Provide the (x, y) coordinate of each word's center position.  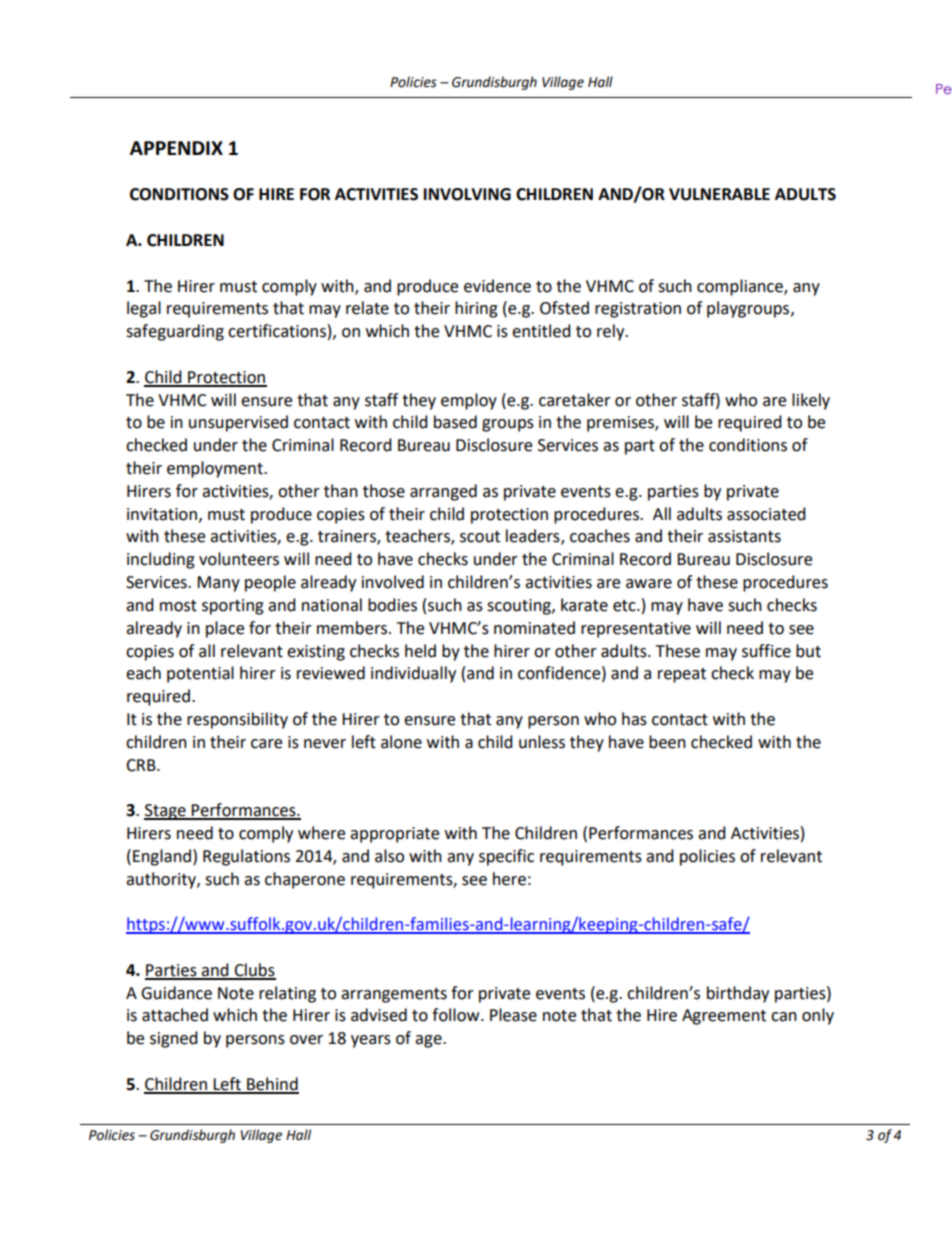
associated (766, 514)
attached (175, 1015)
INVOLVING (467, 194)
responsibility (237, 720)
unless (542, 742)
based (455, 422)
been (667, 742)
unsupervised (238, 423)
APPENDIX (176, 148)
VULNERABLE (719, 194)
